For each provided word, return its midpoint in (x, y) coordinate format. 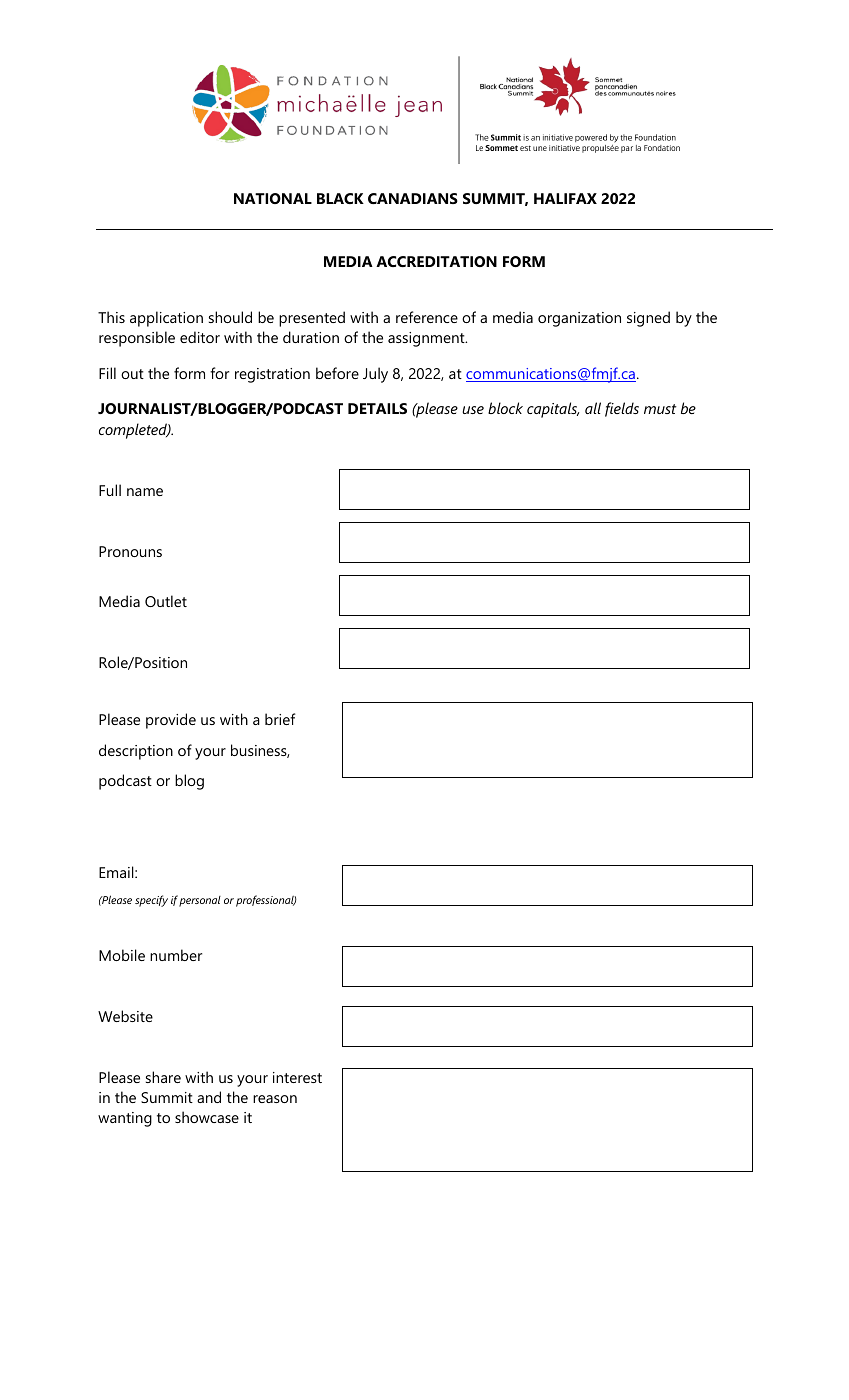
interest (297, 1077)
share (163, 1077)
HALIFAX (565, 198)
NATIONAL (273, 198)
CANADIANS (413, 198)
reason (275, 1099)
